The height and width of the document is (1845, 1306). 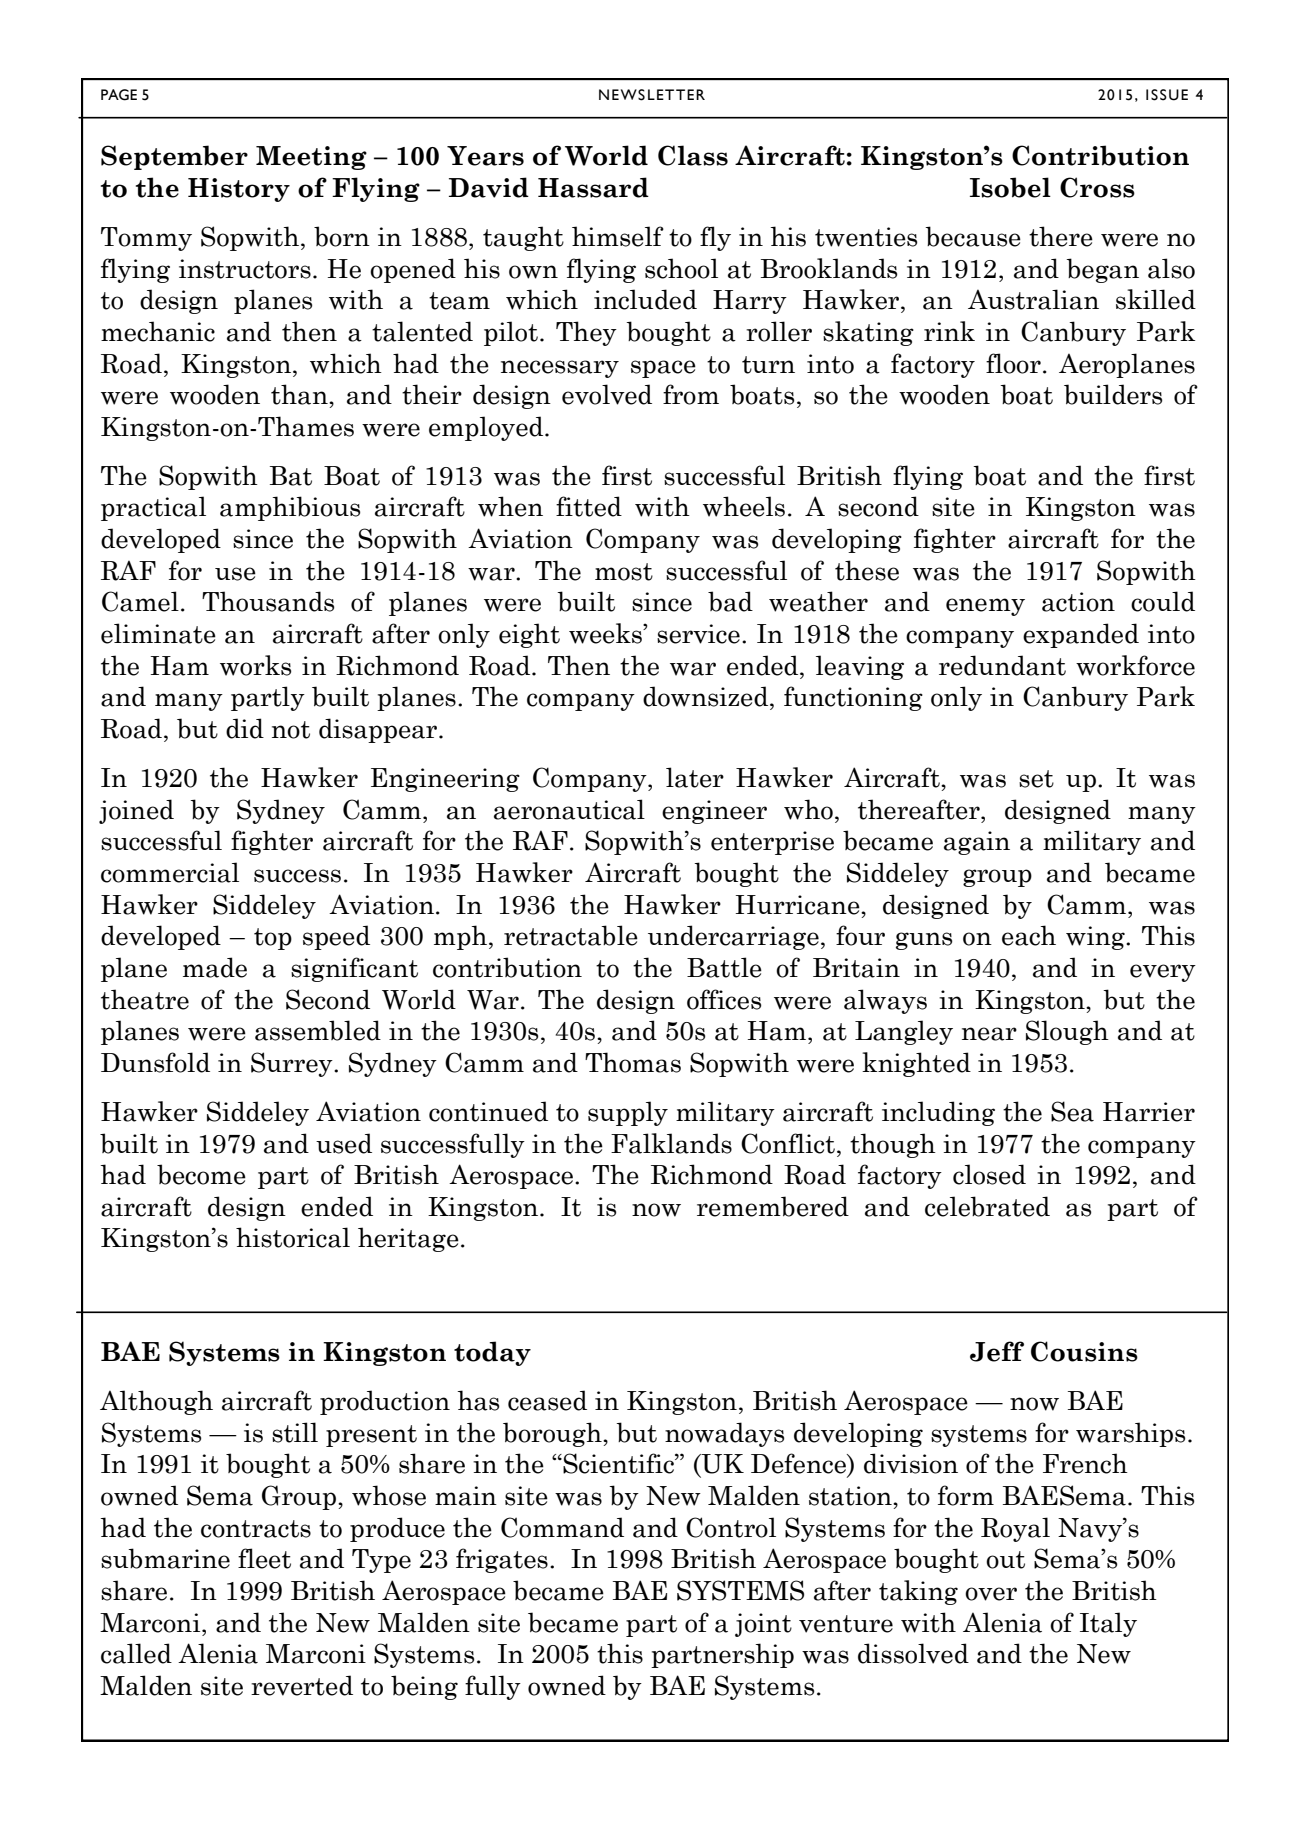 I want to click on joint, so click(x=763, y=1625).
